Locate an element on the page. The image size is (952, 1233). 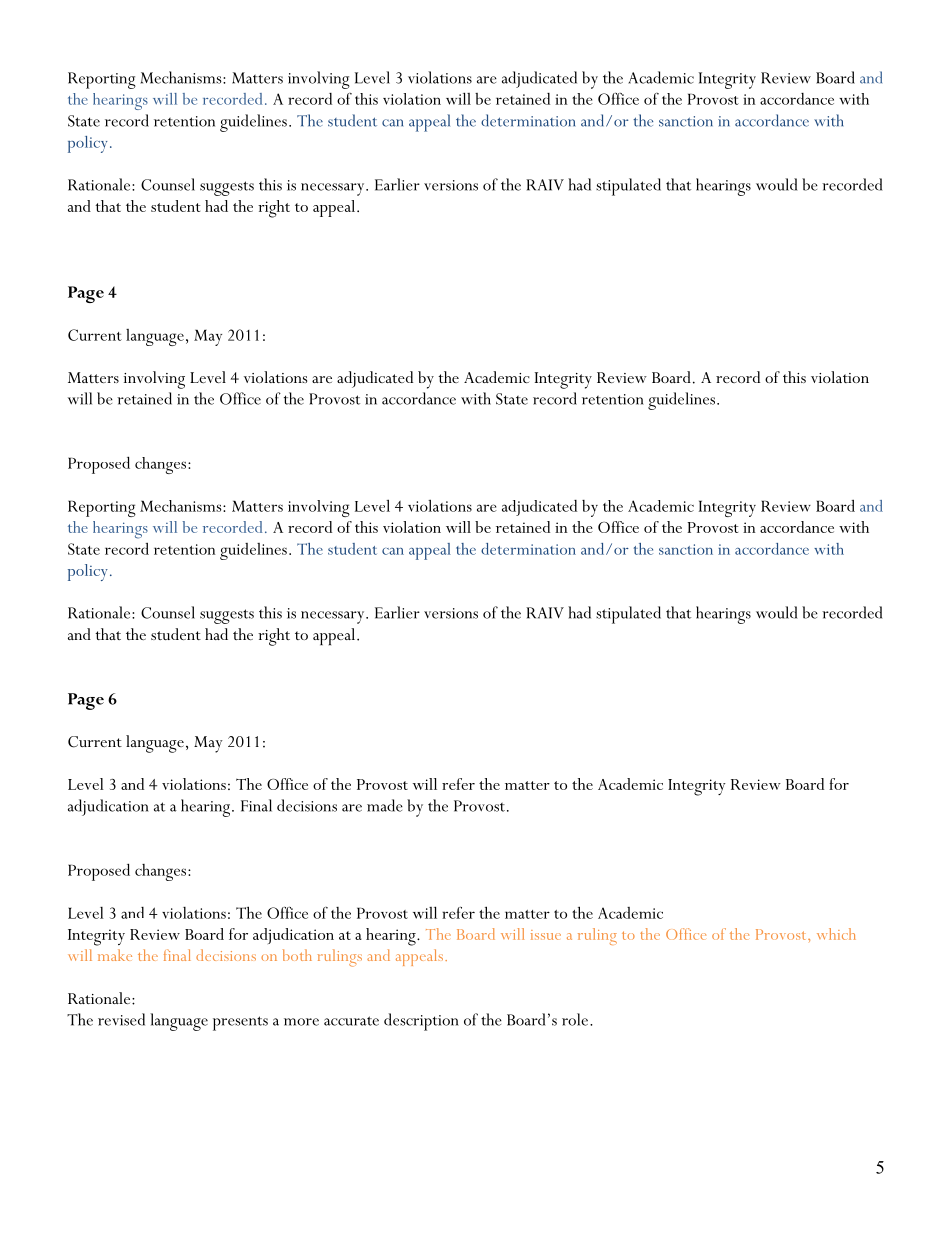
make is located at coordinates (115, 955).
